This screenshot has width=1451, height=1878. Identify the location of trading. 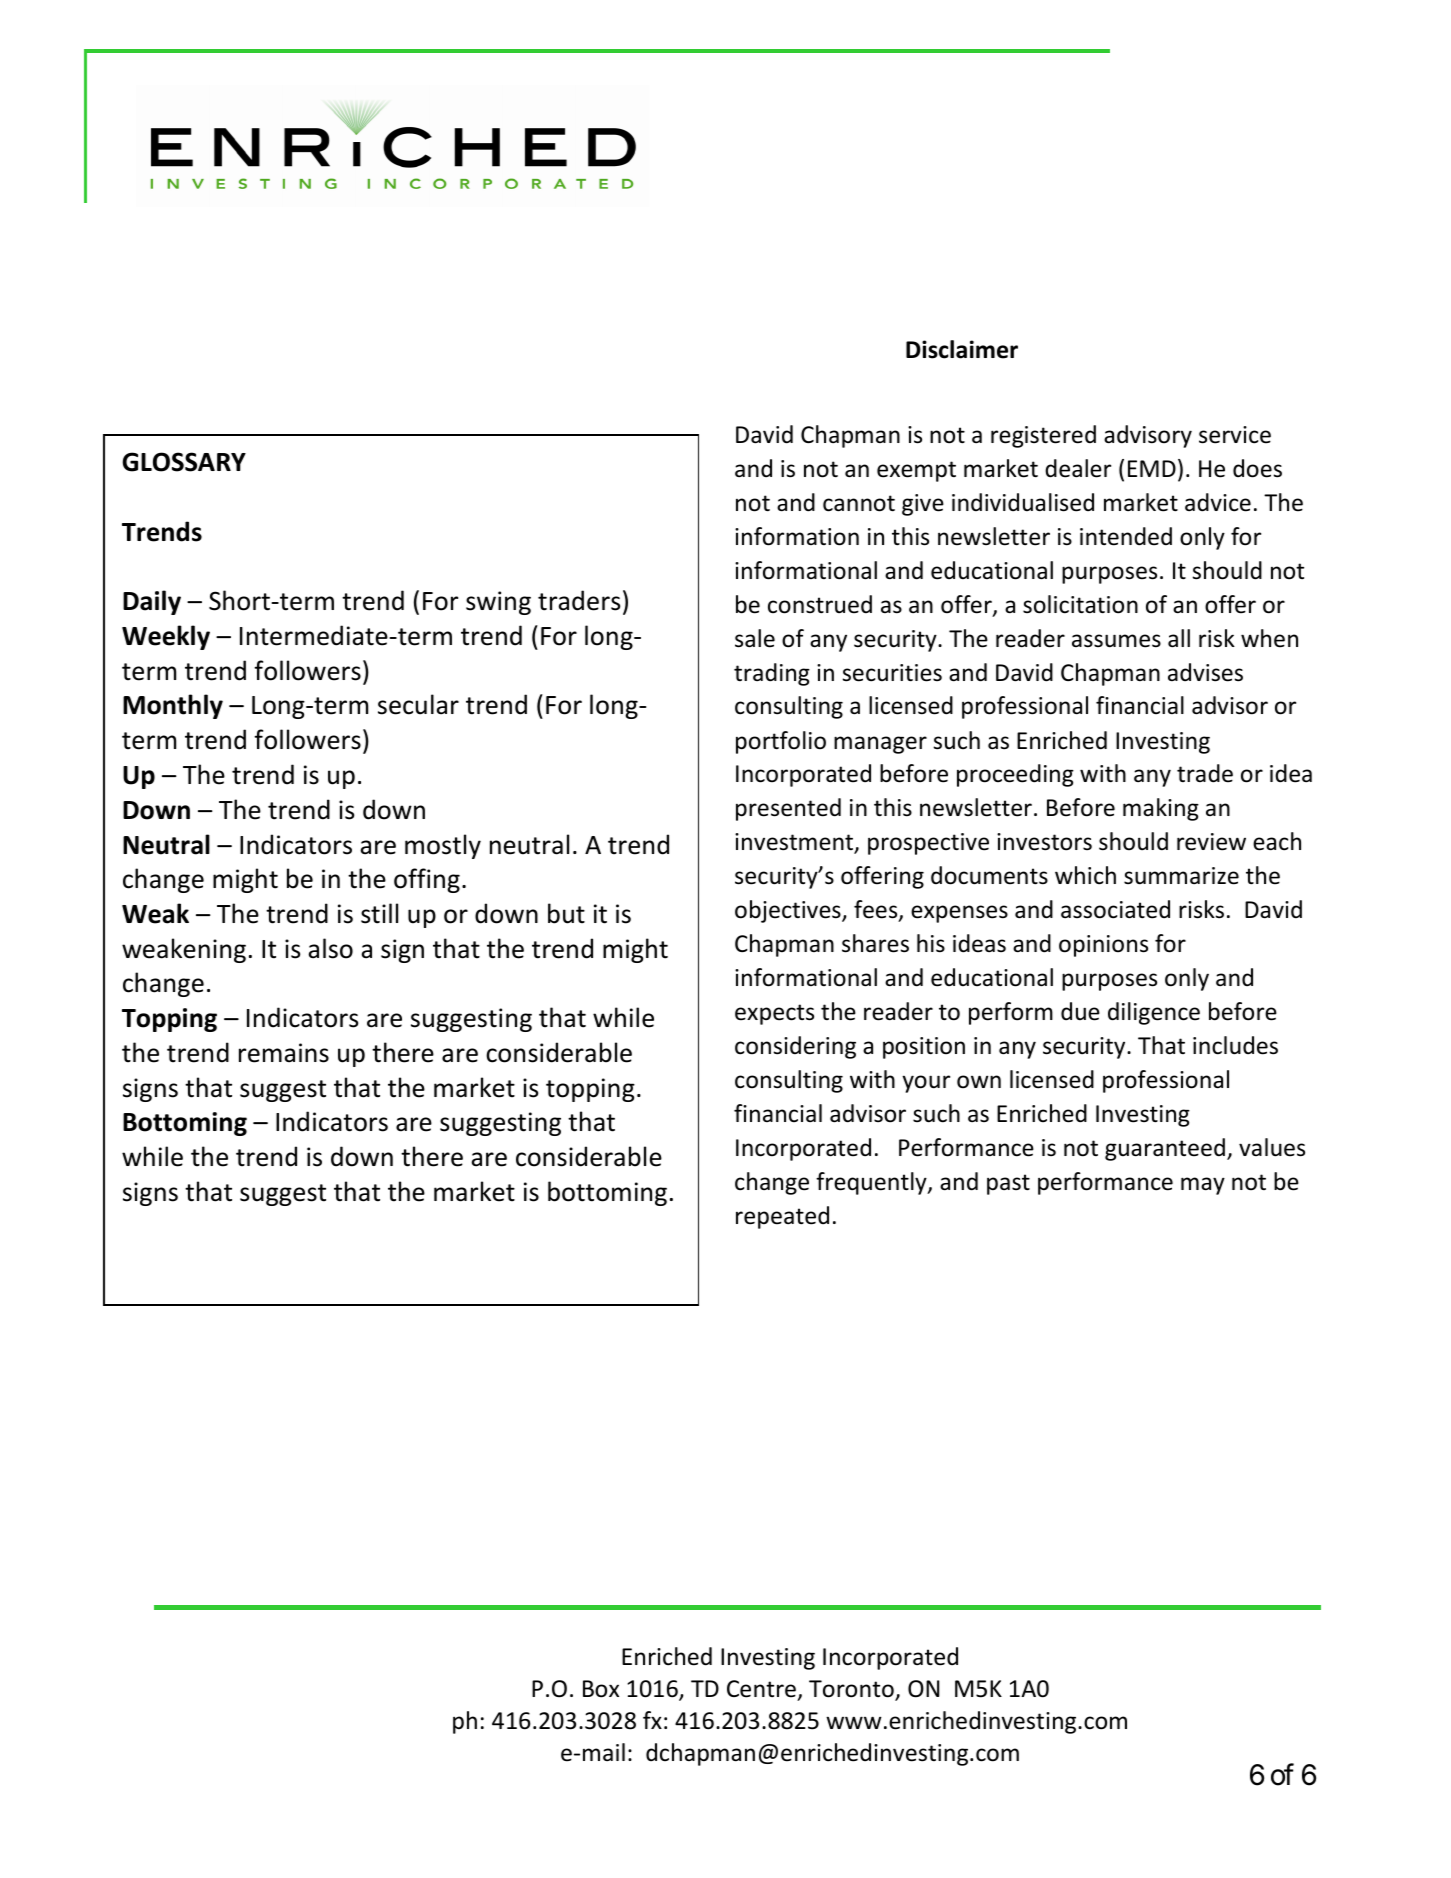
(772, 674).
